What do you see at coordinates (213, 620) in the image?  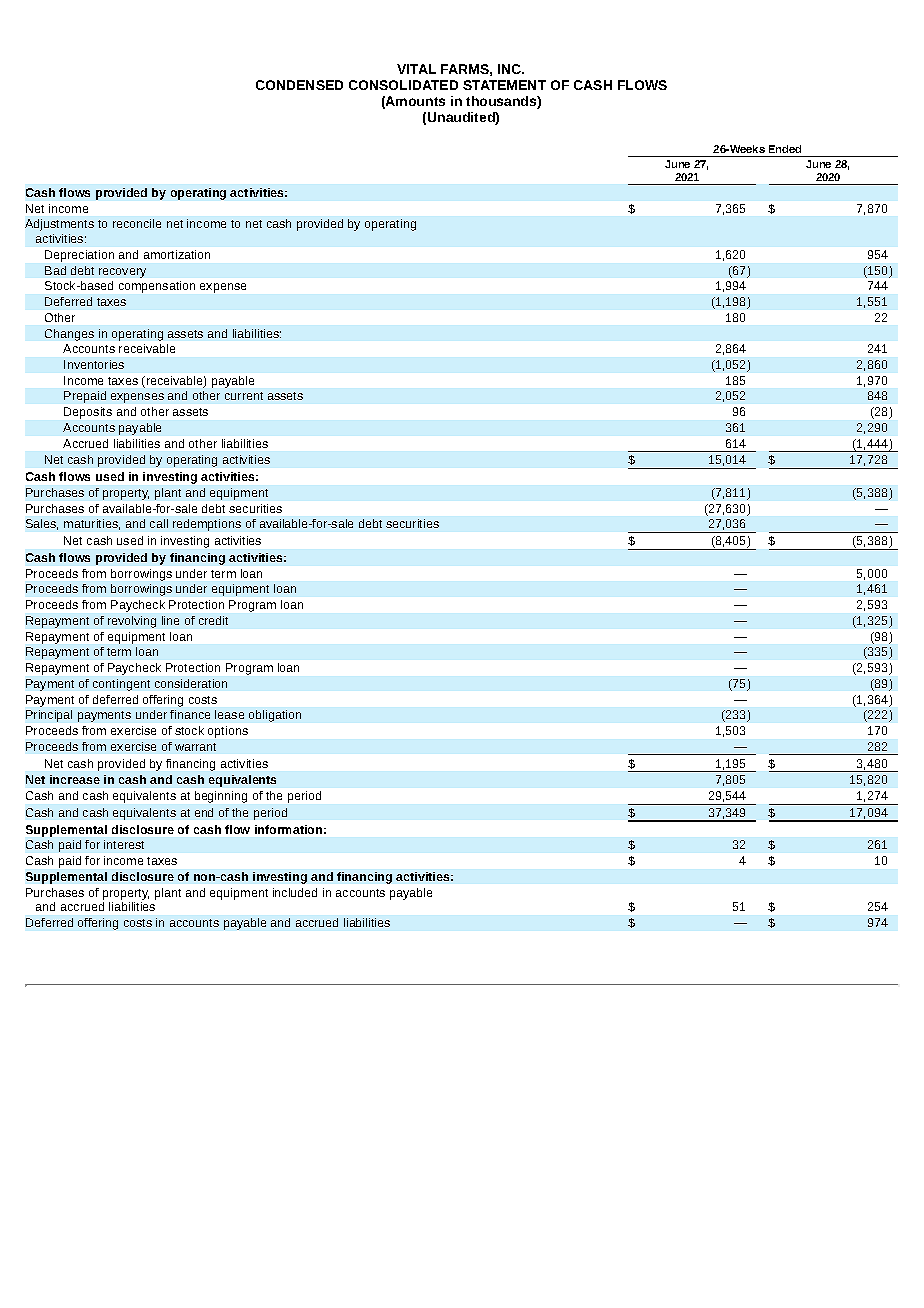 I see `credit` at bounding box center [213, 620].
